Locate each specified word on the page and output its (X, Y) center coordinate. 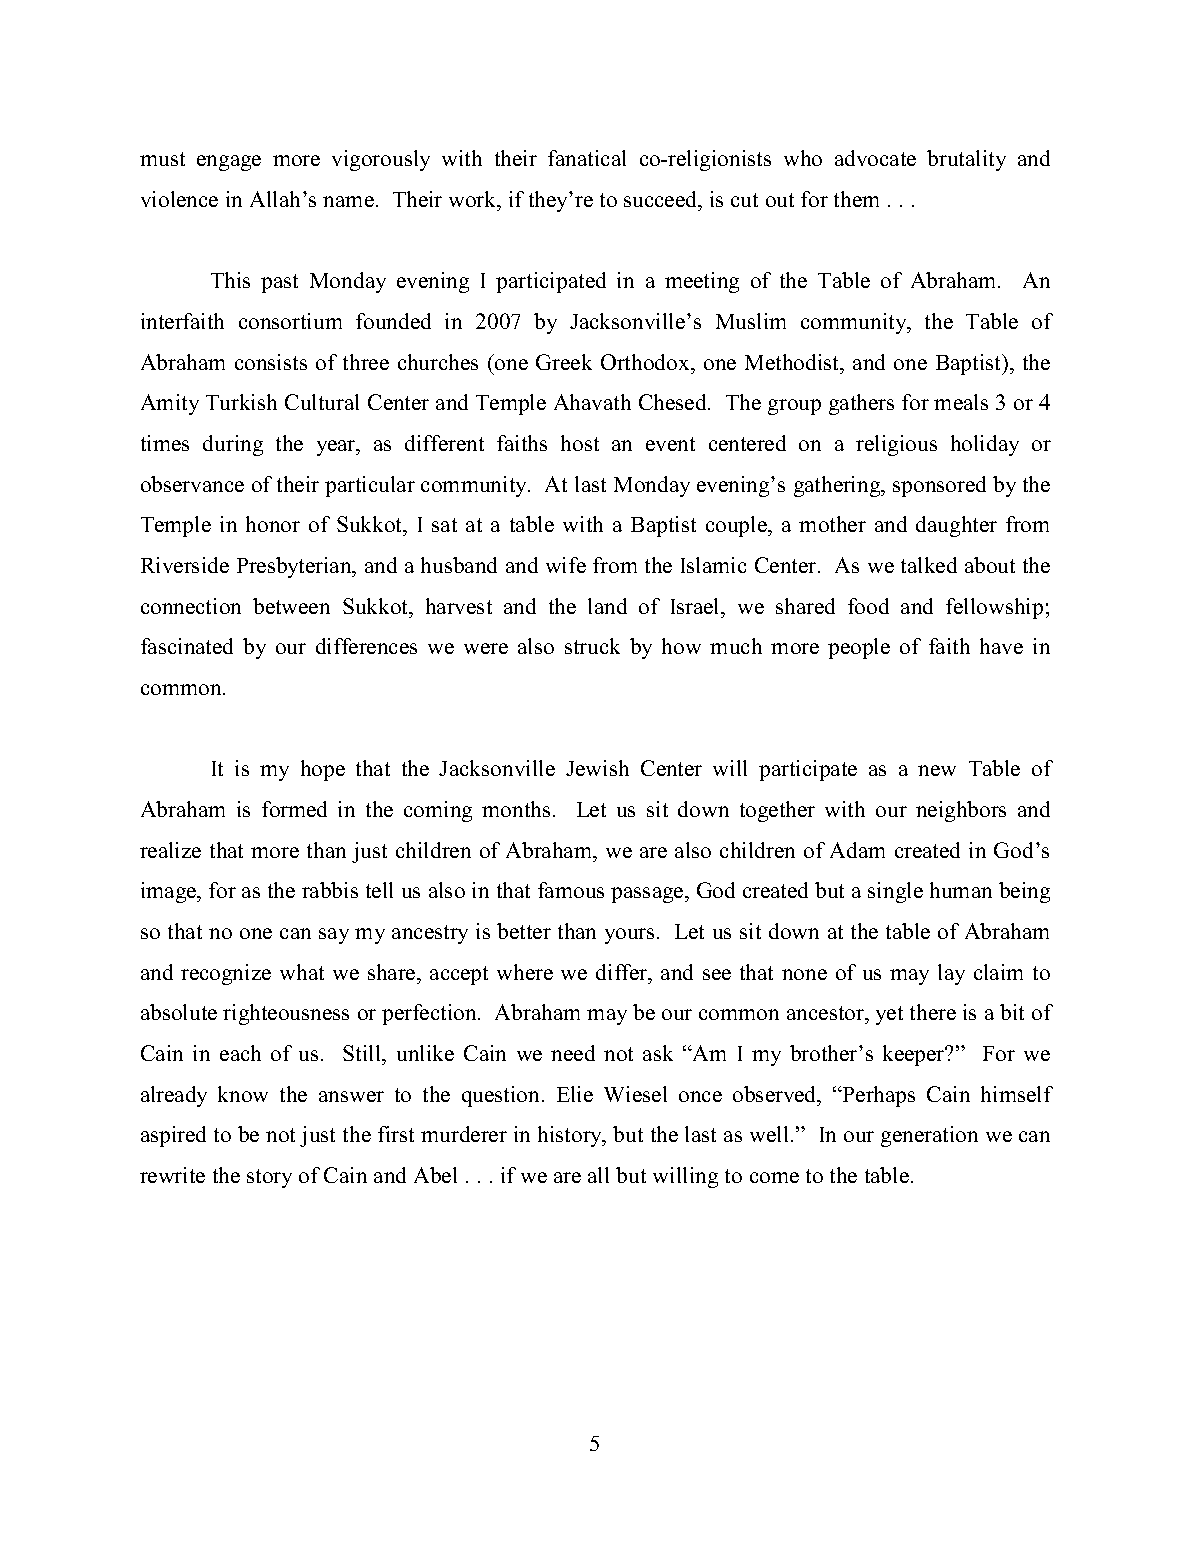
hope (323, 770)
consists (271, 362)
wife (566, 565)
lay (951, 974)
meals (961, 402)
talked (929, 565)
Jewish (597, 768)
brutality (966, 160)
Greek (564, 362)
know (243, 1094)
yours (629, 936)
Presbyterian (295, 567)
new (937, 770)
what (302, 972)
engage (229, 163)
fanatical (587, 158)
